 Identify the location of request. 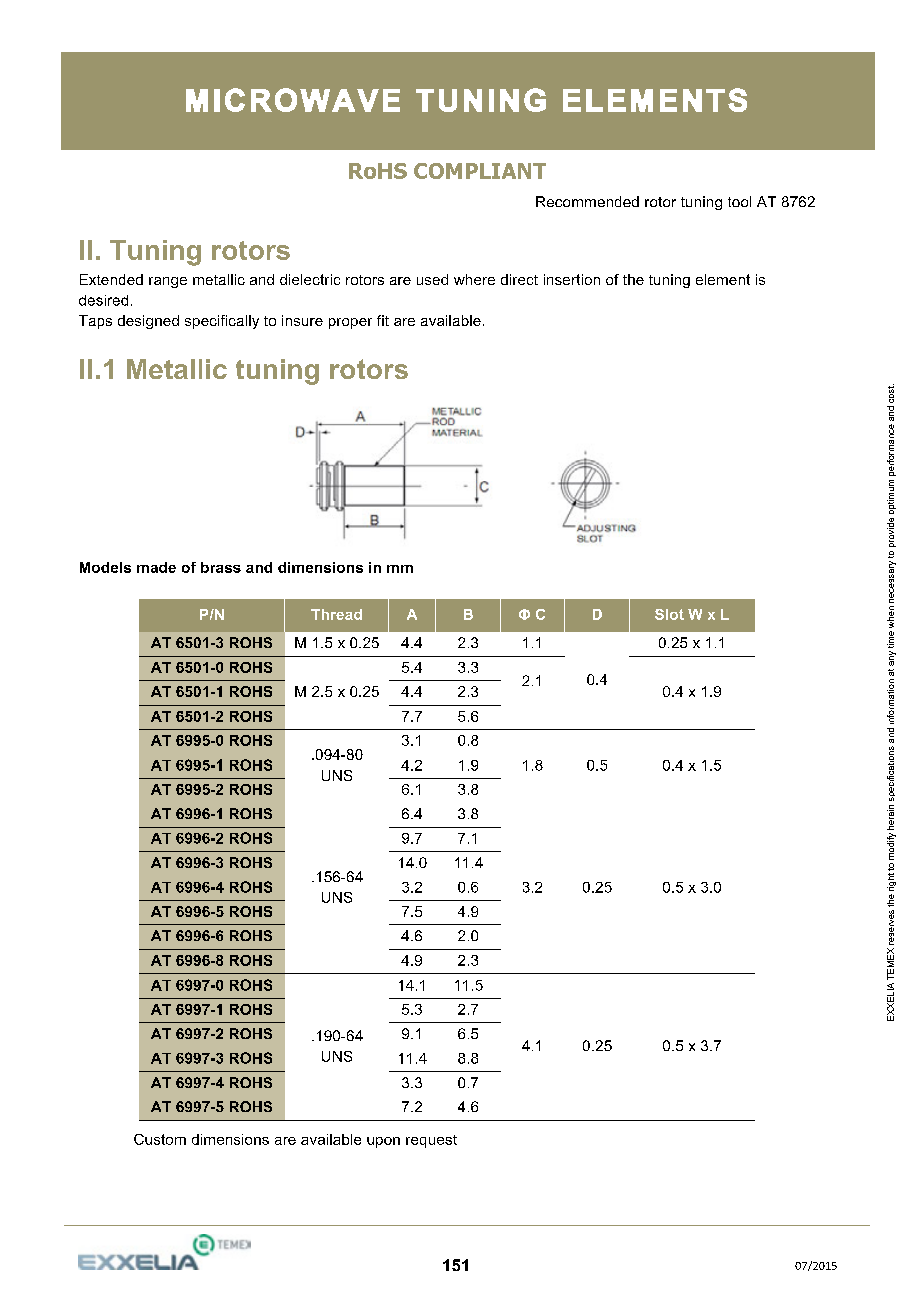
(431, 1141).
